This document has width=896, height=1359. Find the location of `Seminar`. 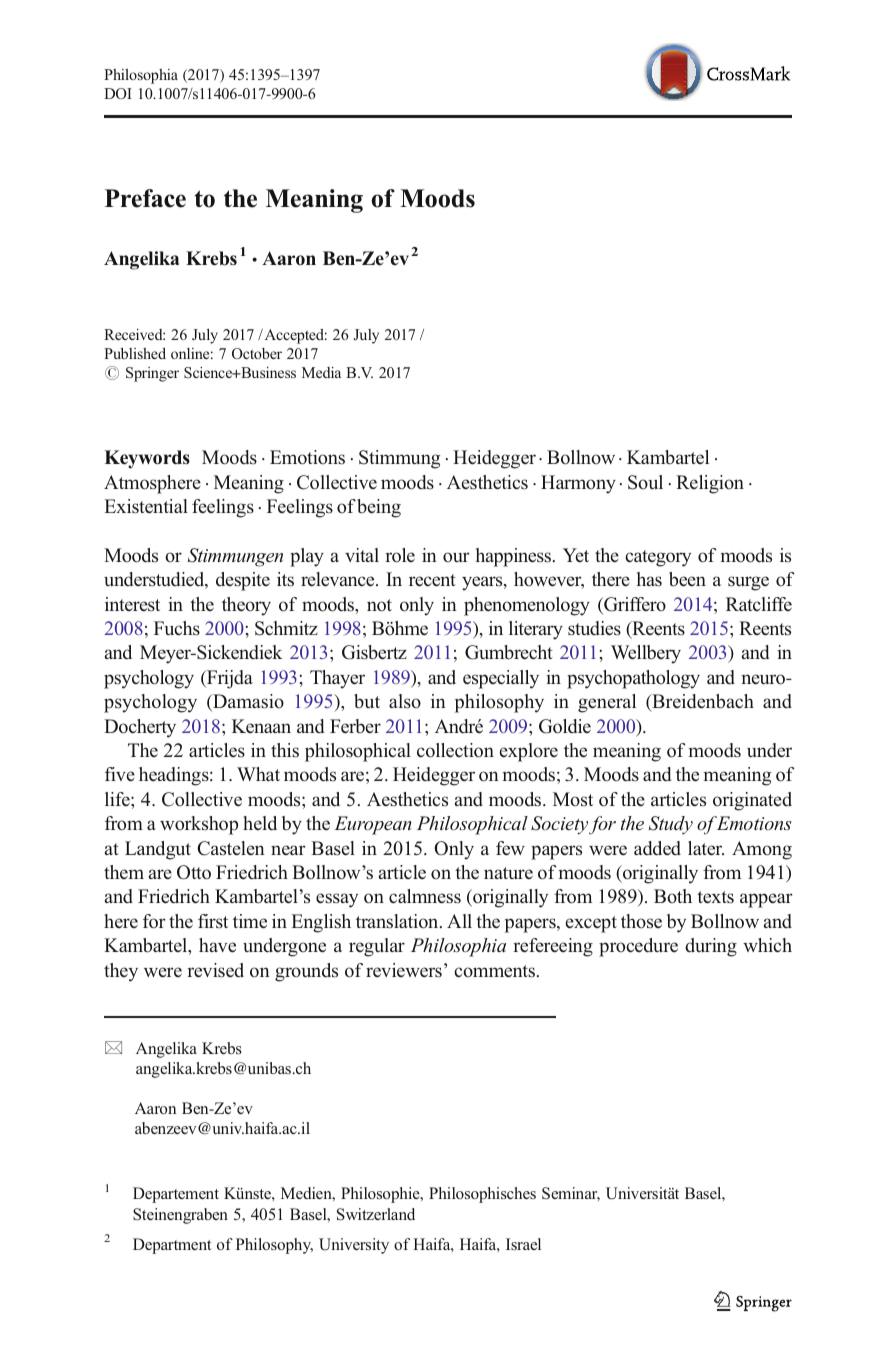

Seminar is located at coordinates (571, 1194).
